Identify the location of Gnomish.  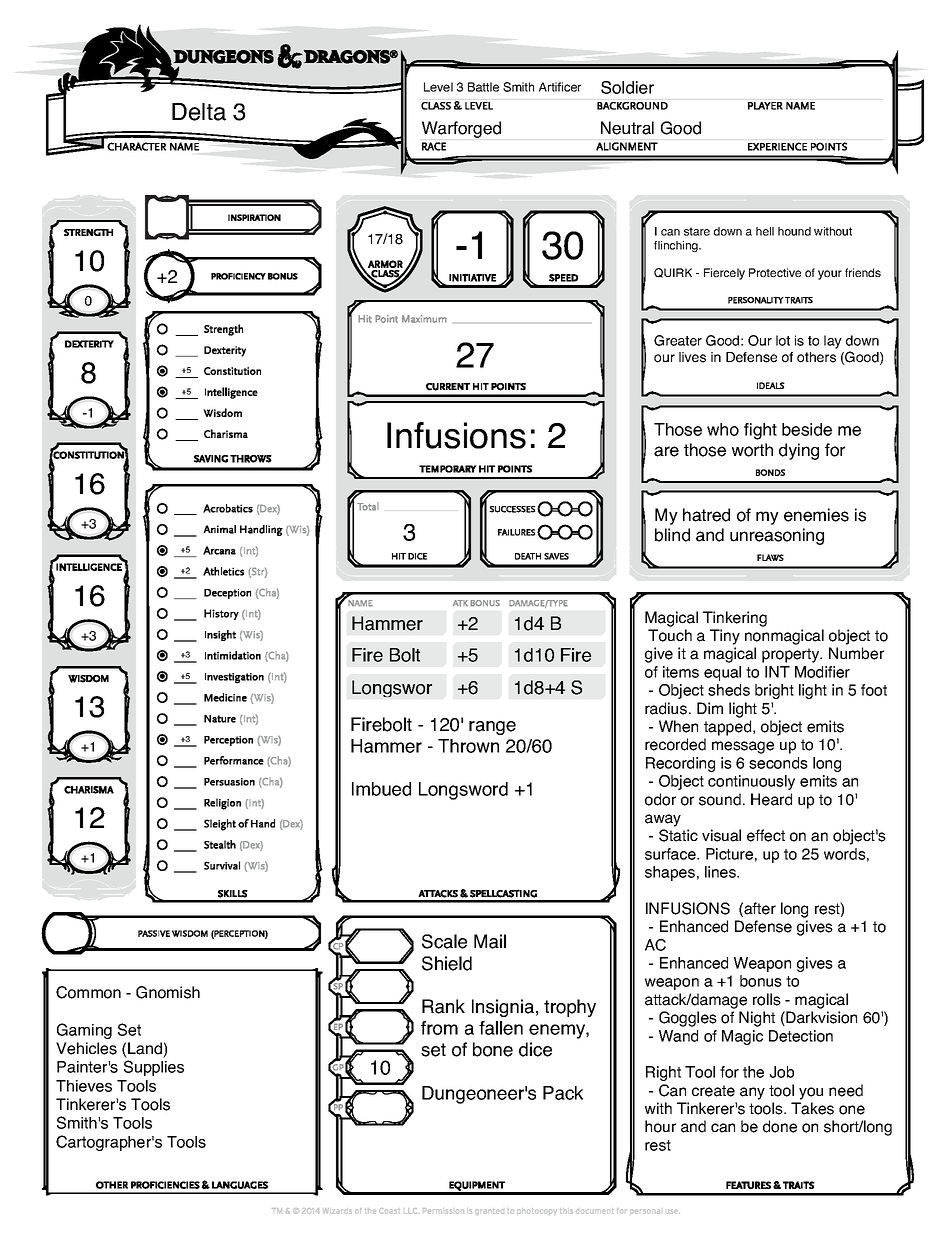
(168, 992).
